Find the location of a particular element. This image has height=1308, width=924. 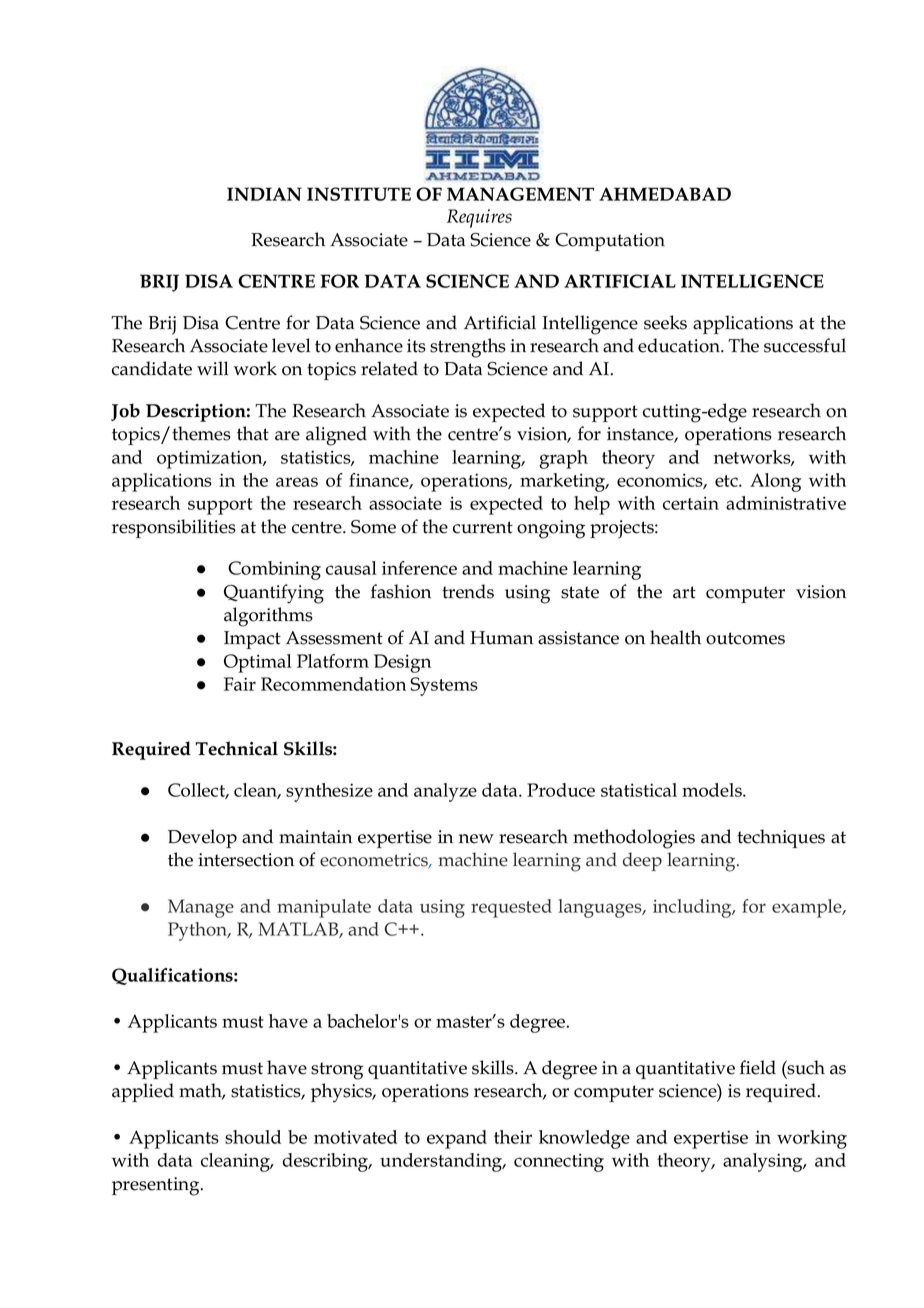

expand is located at coordinates (457, 1139).
